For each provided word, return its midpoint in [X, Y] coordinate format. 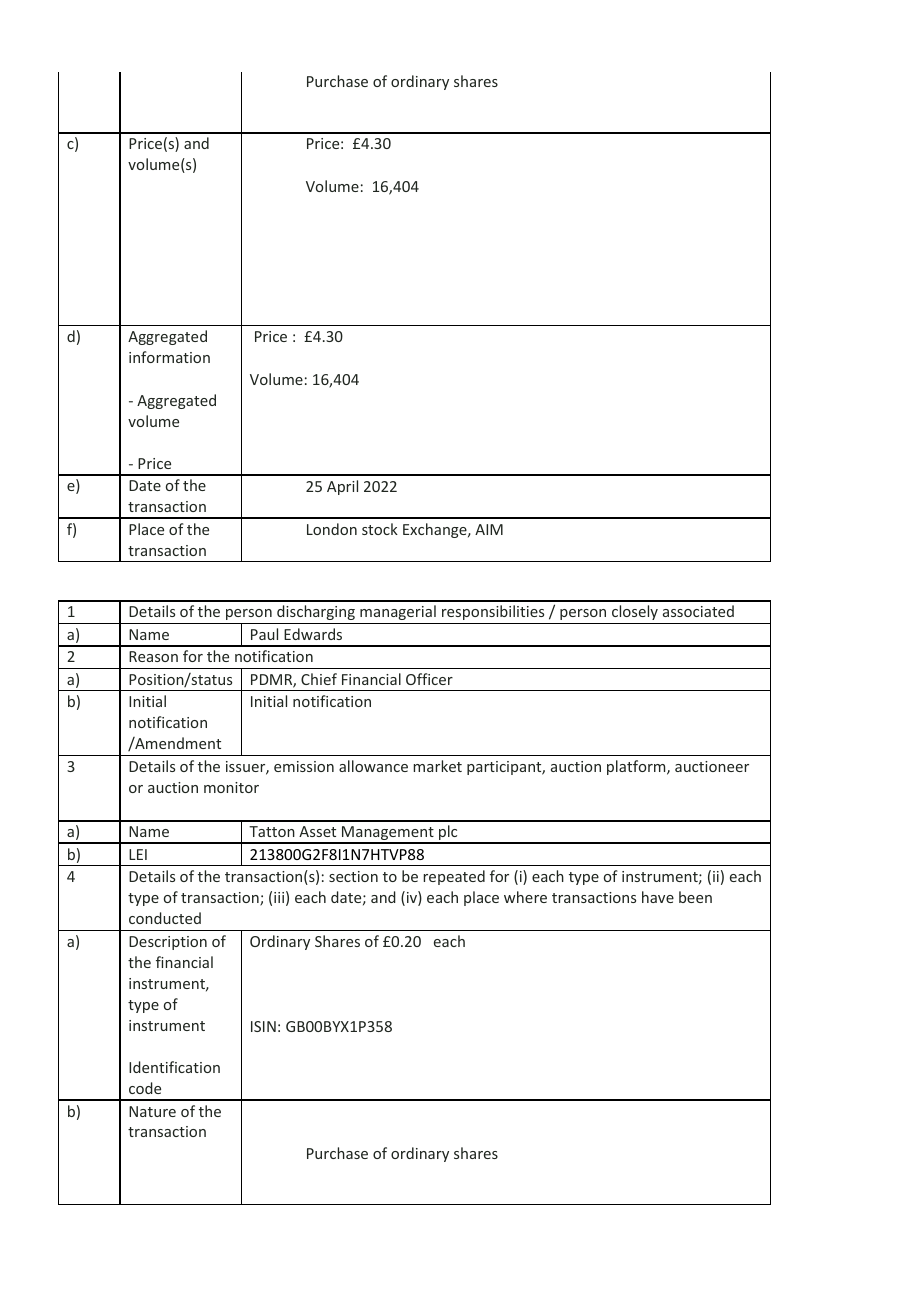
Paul [264, 634]
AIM [489, 529]
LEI [138, 854]
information [169, 357]
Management [388, 834]
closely [635, 612]
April [342, 487]
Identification [174, 1067]
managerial [398, 612]
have [658, 897]
